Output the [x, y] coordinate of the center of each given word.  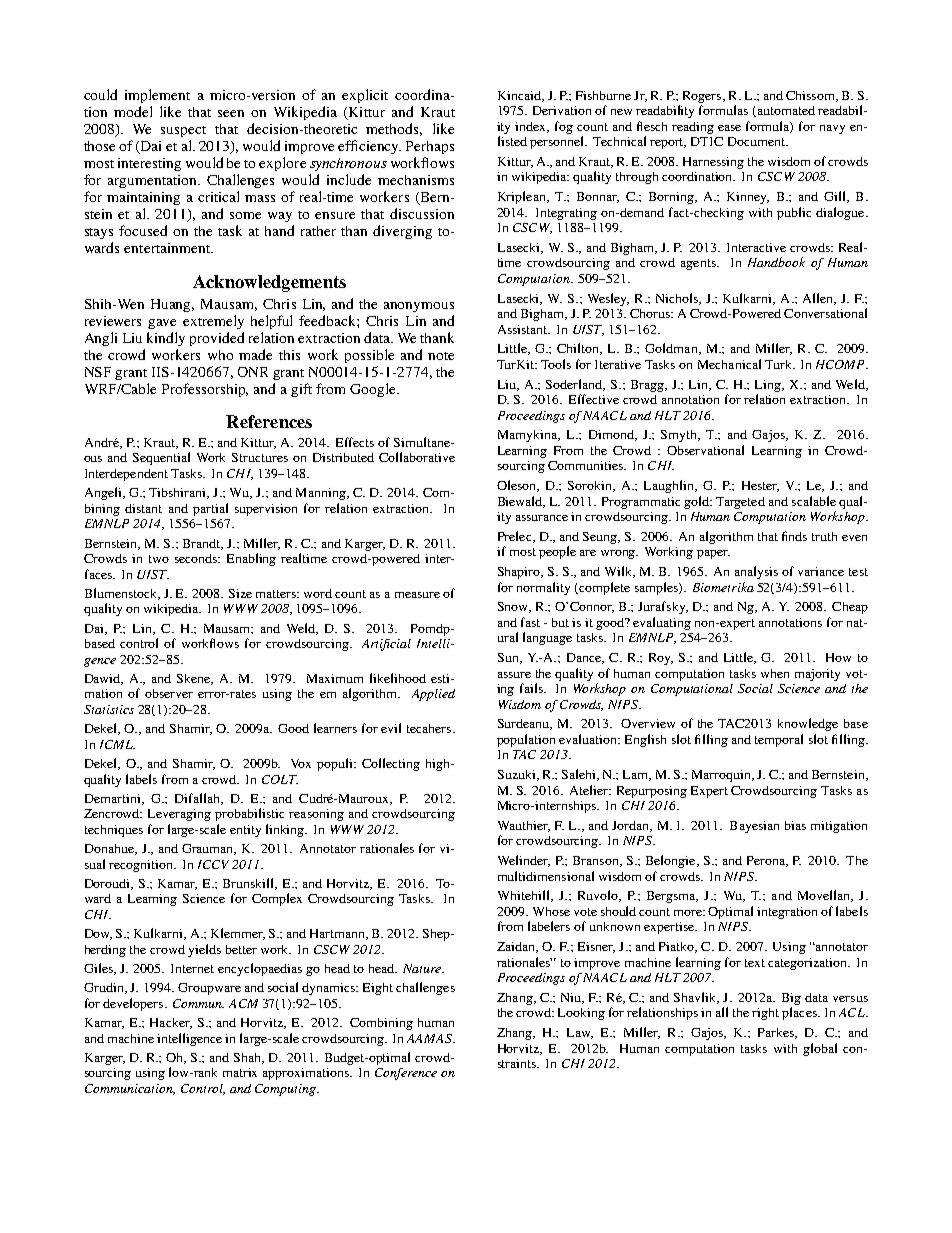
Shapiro [520, 573]
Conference [406, 1074]
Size [240, 593]
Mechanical [729, 364]
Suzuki [518, 775]
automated [785, 111]
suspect [183, 131]
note [441, 356]
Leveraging [179, 815]
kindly [166, 339]
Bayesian [754, 827]
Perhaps [430, 147]
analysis [756, 572]
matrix [240, 1072]
